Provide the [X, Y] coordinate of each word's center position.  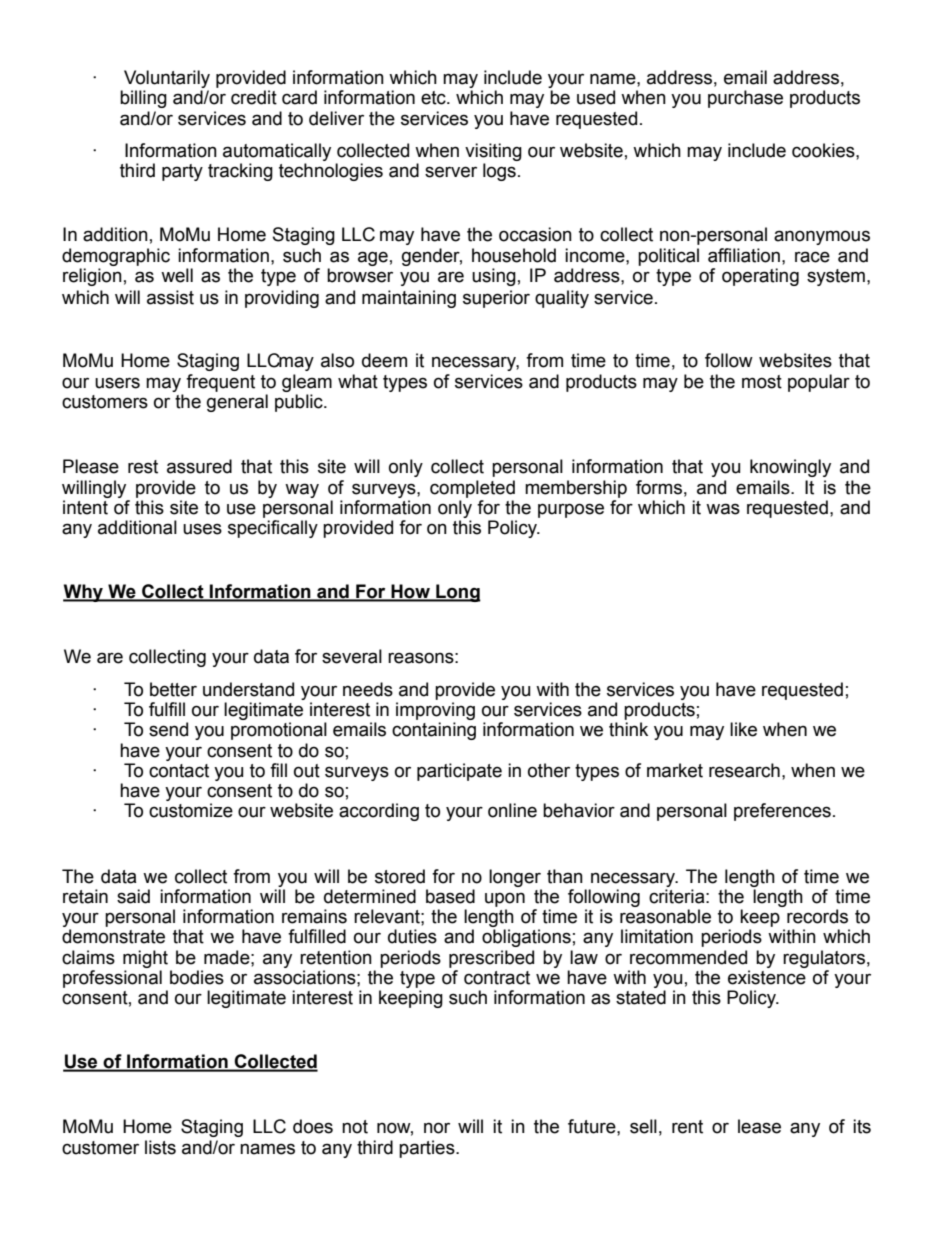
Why [84, 593]
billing [143, 99]
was [723, 509]
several [352, 656]
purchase [745, 99]
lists [160, 1147]
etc [434, 98]
